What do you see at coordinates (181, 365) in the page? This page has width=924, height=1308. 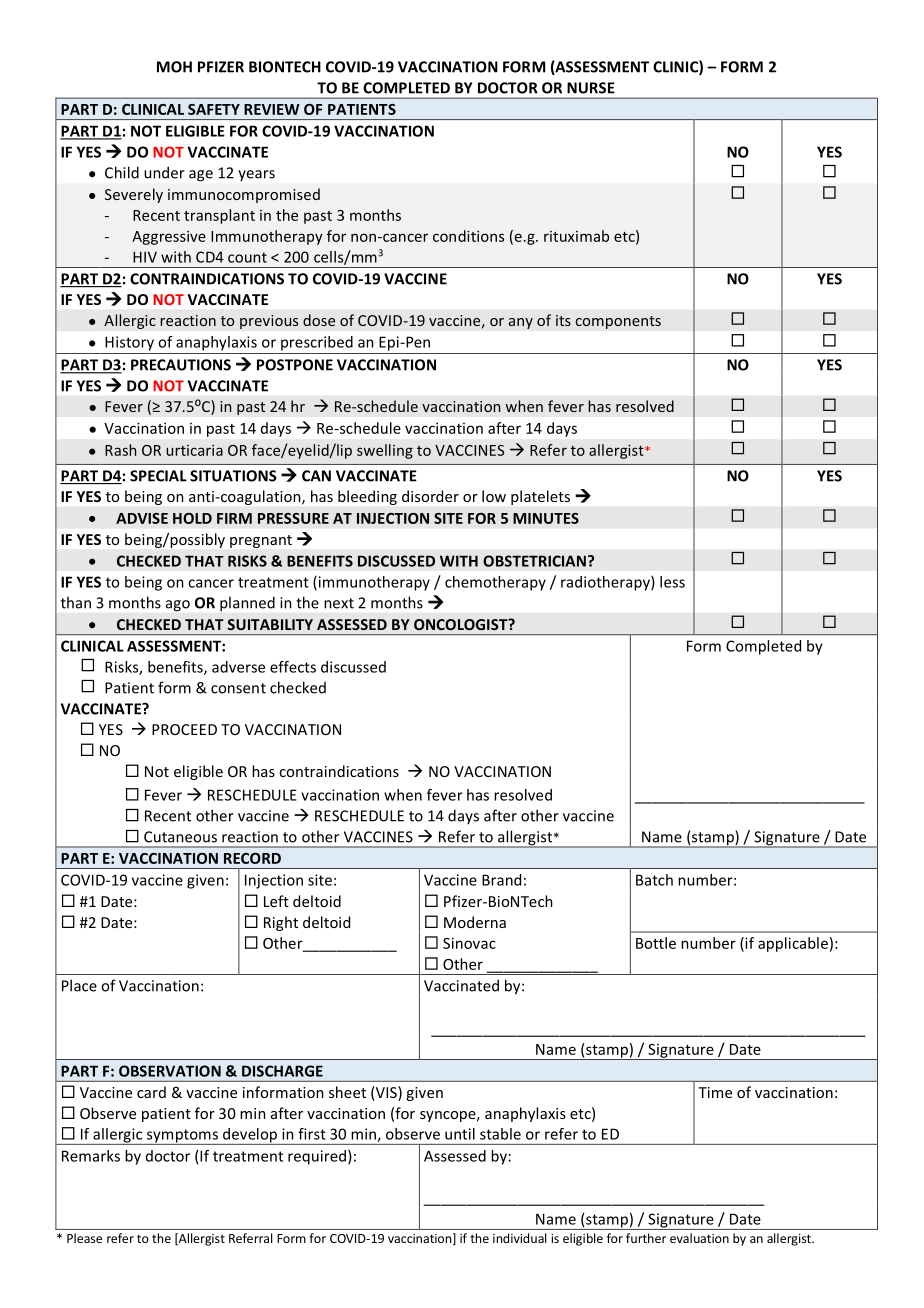 I see `PRECAUTIONS` at bounding box center [181, 365].
